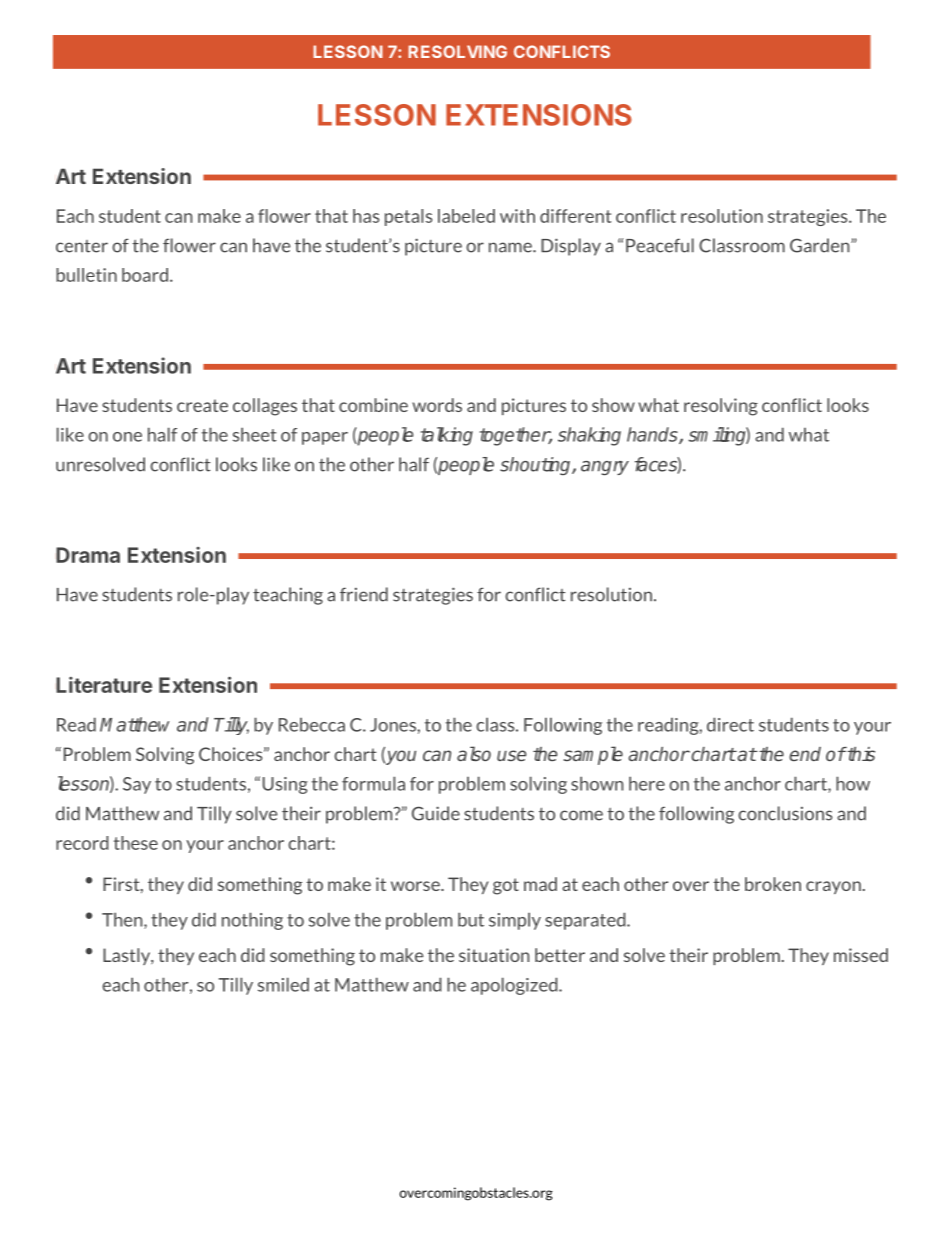 This screenshot has width=952, height=1233. What do you see at coordinates (821, 245) in the screenshot?
I see `Garden` at bounding box center [821, 245].
